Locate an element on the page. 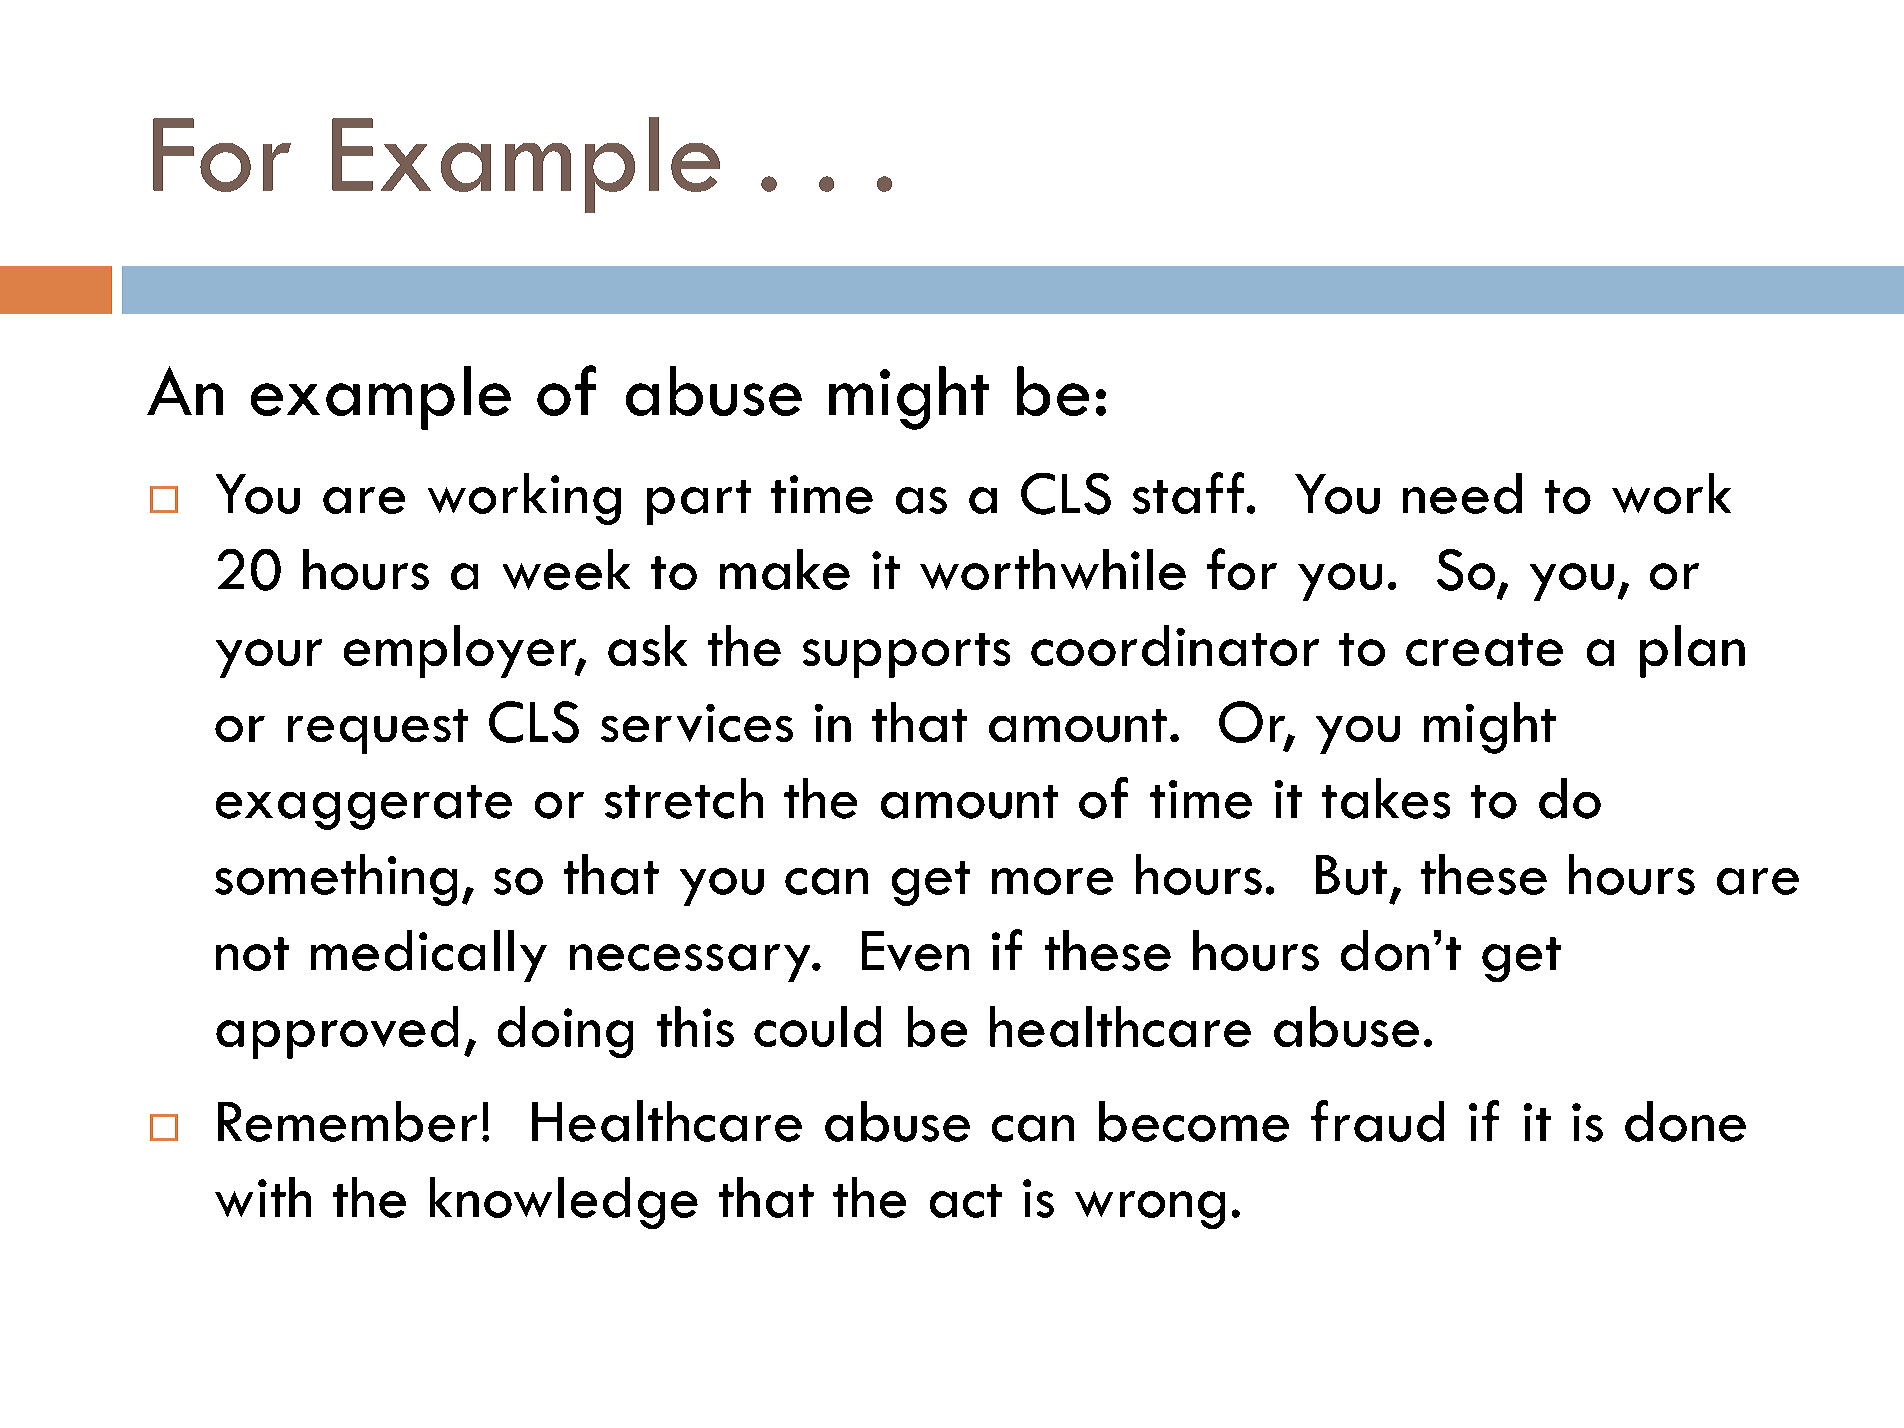 This document has height=1428, width=1904. week is located at coordinates (566, 569).
